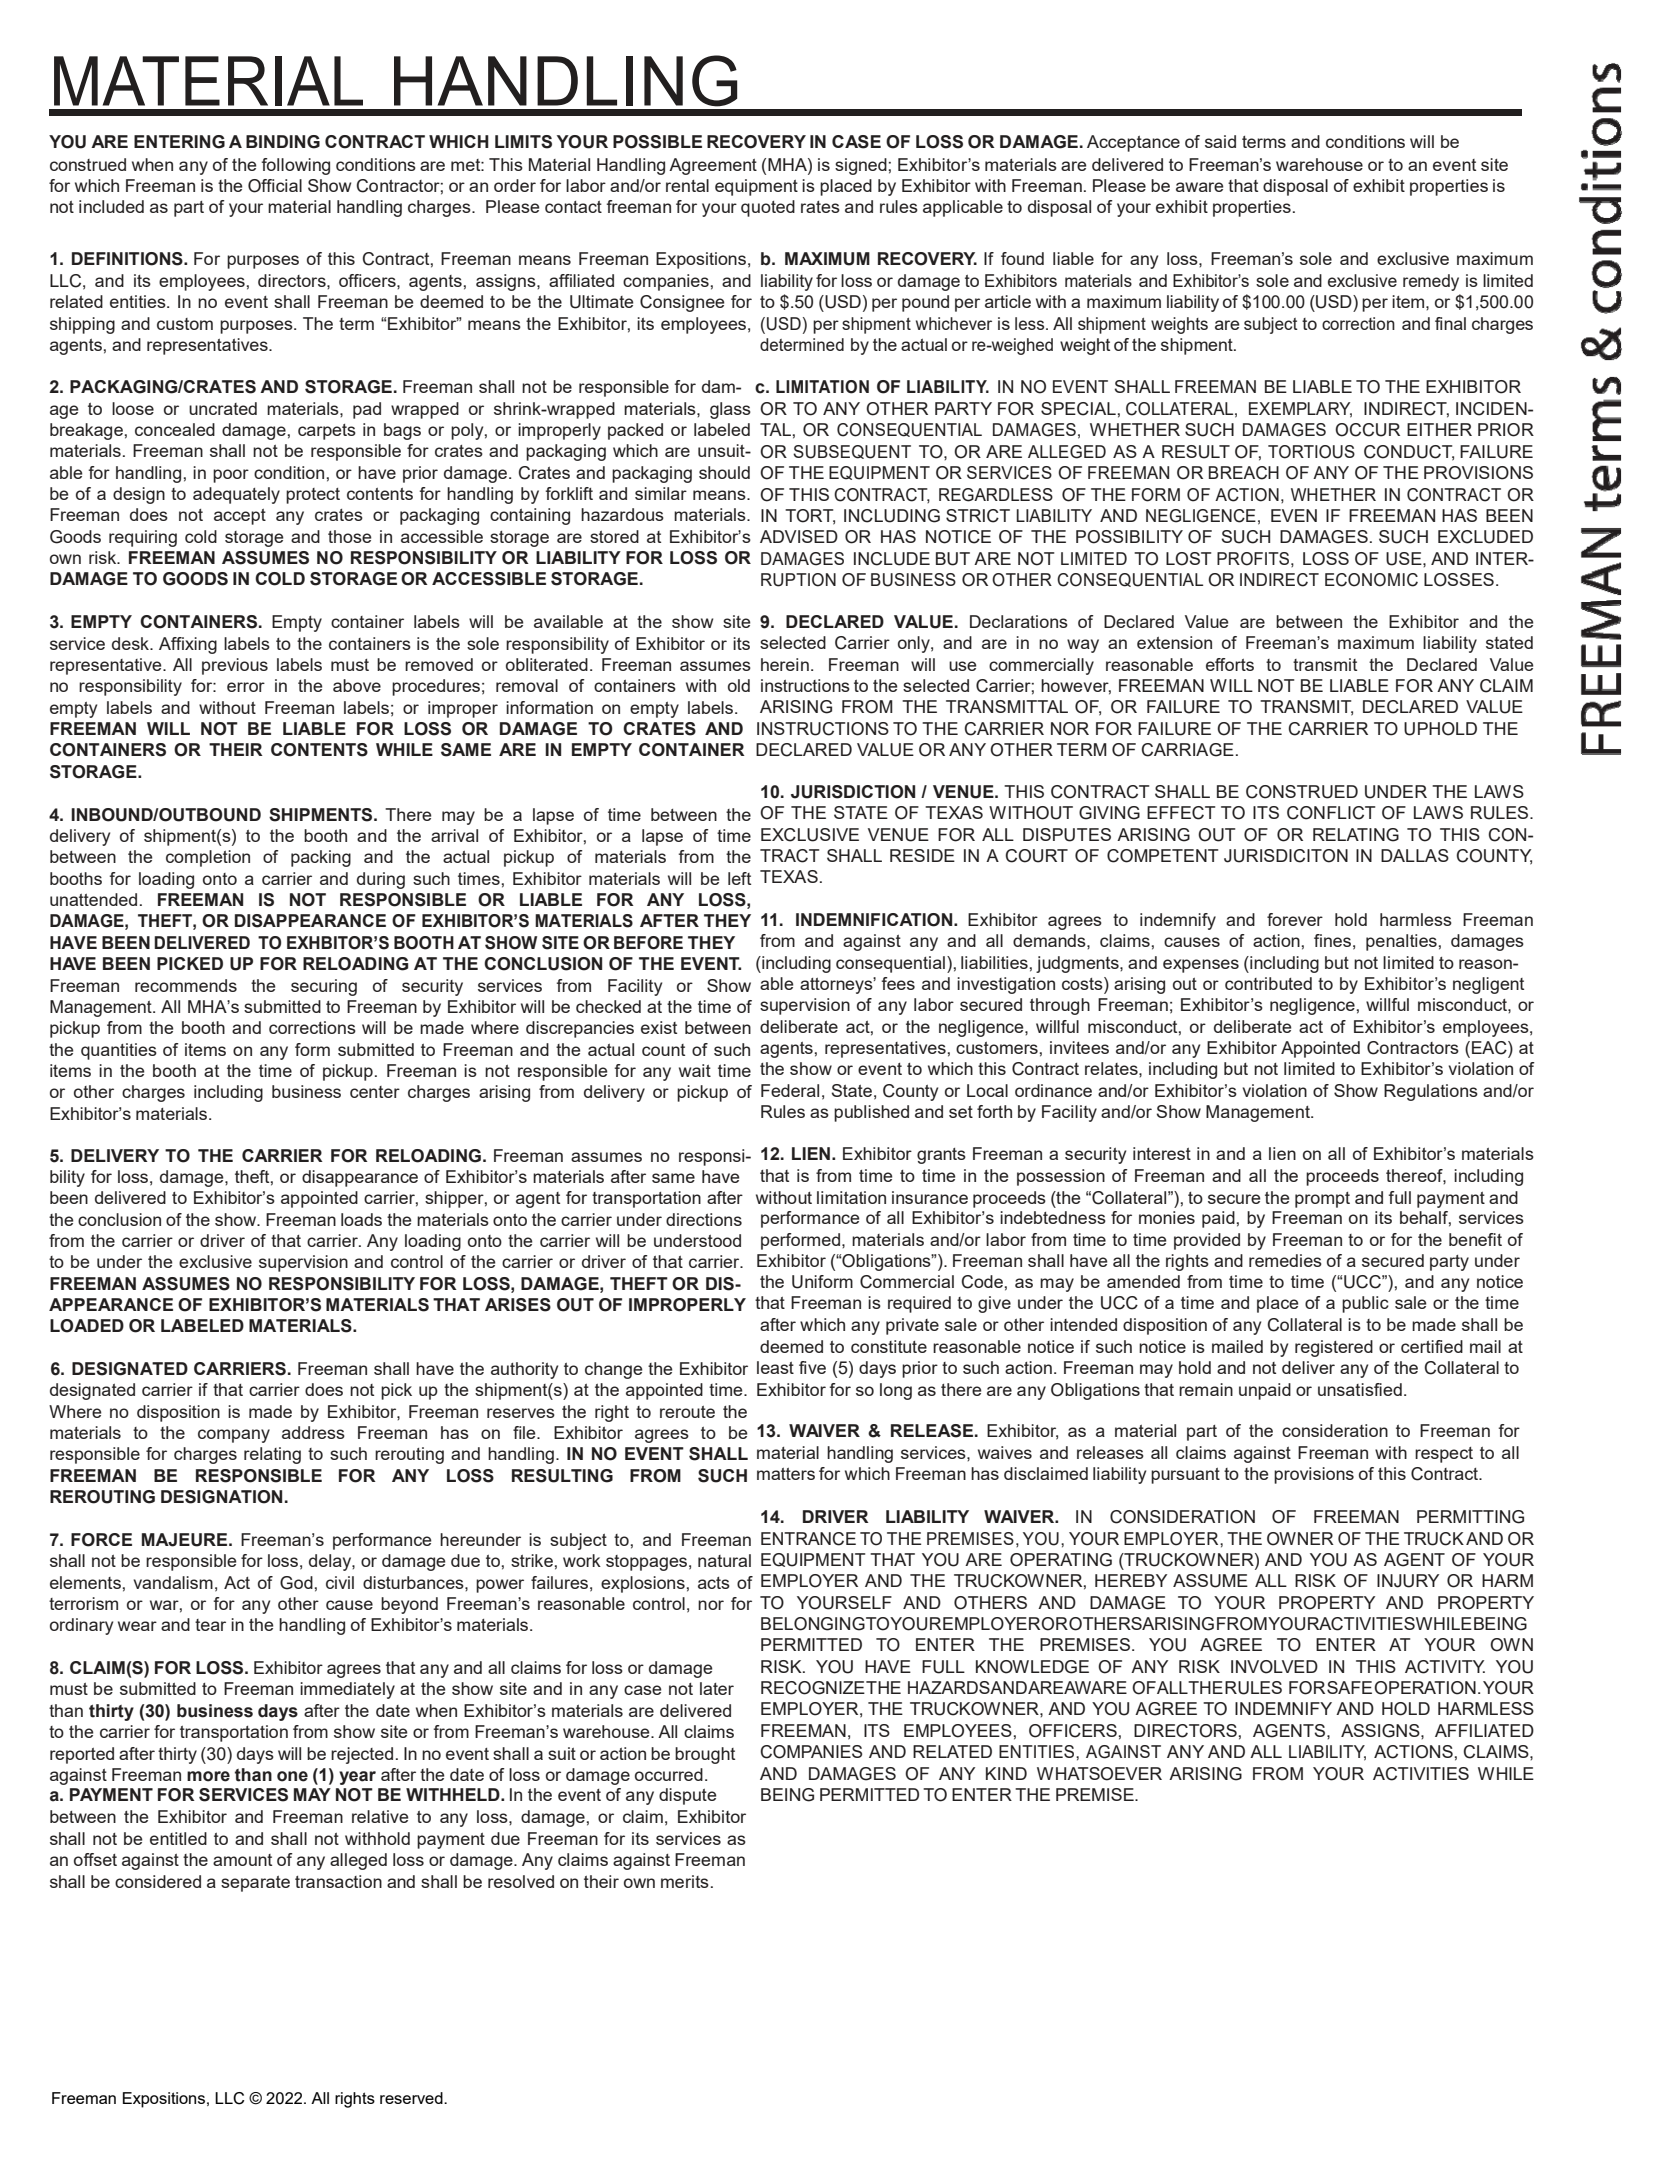  Describe the element at coordinates (768, 208) in the page. I see `quoted` at that location.
